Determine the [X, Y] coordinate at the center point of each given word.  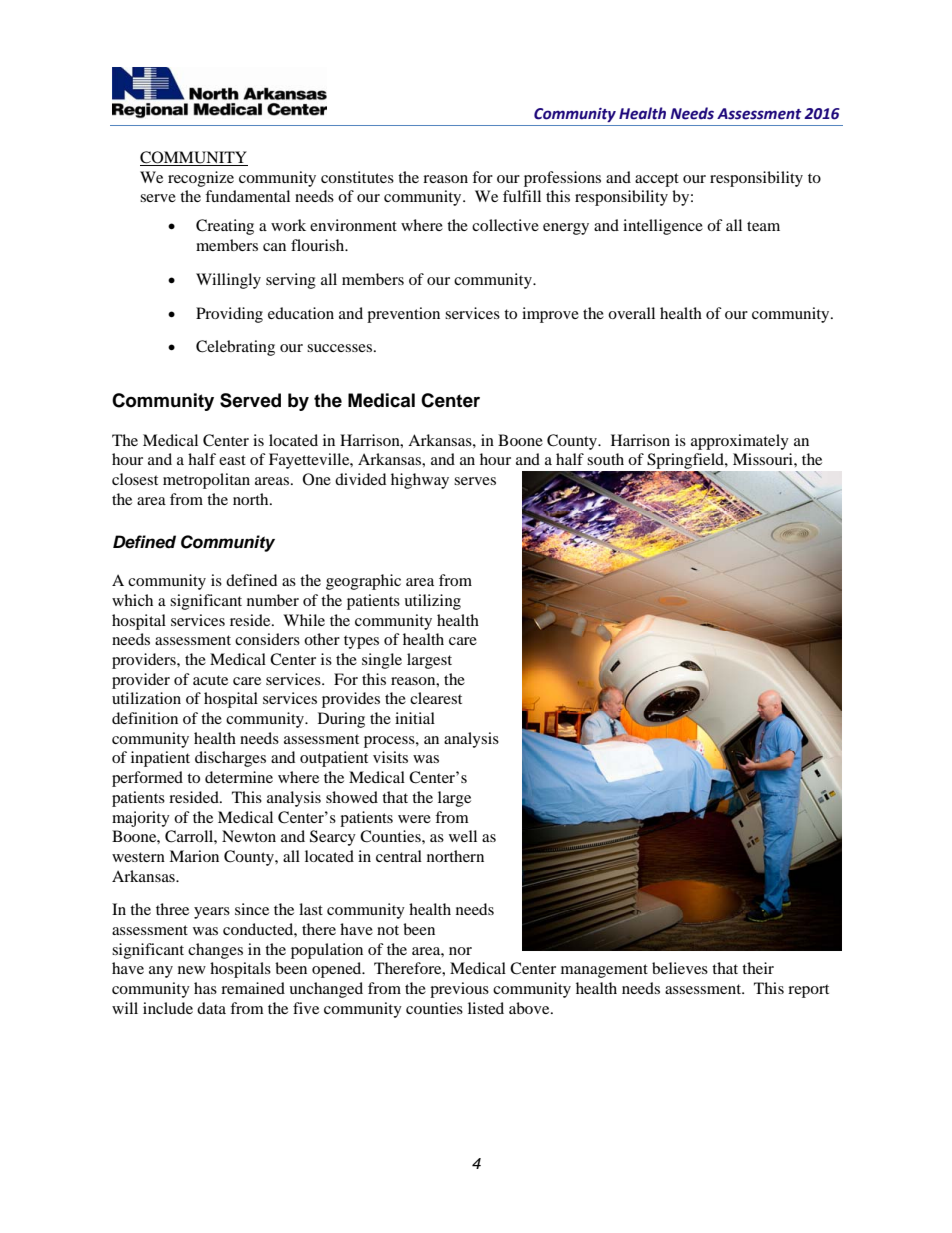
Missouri [764, 459]
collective [505, 225]
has [205, 988]
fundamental [247, 196]
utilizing [432, 602]
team [763, 226]
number [273, 600]
